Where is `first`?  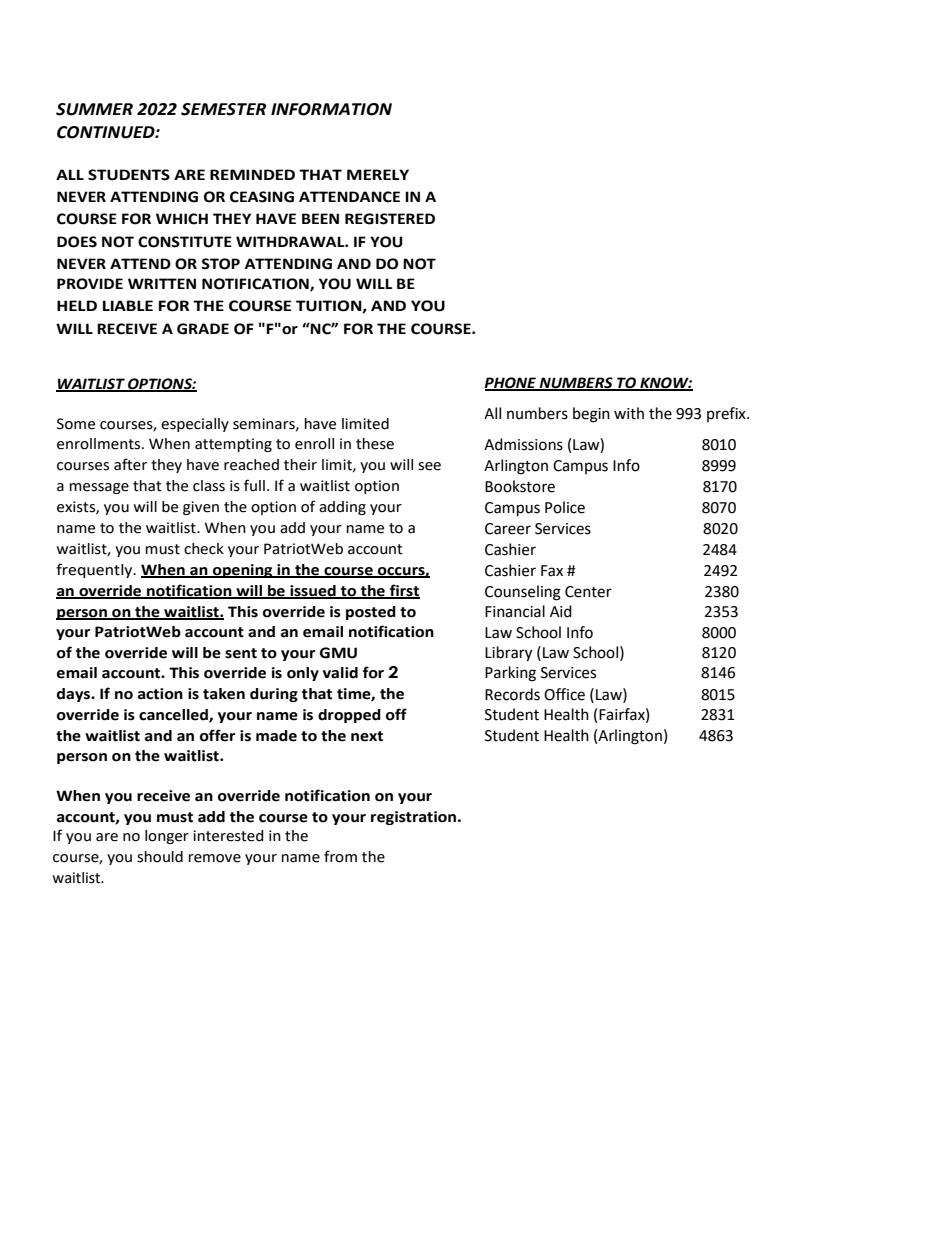 first is located at coordinates (403, 591).
